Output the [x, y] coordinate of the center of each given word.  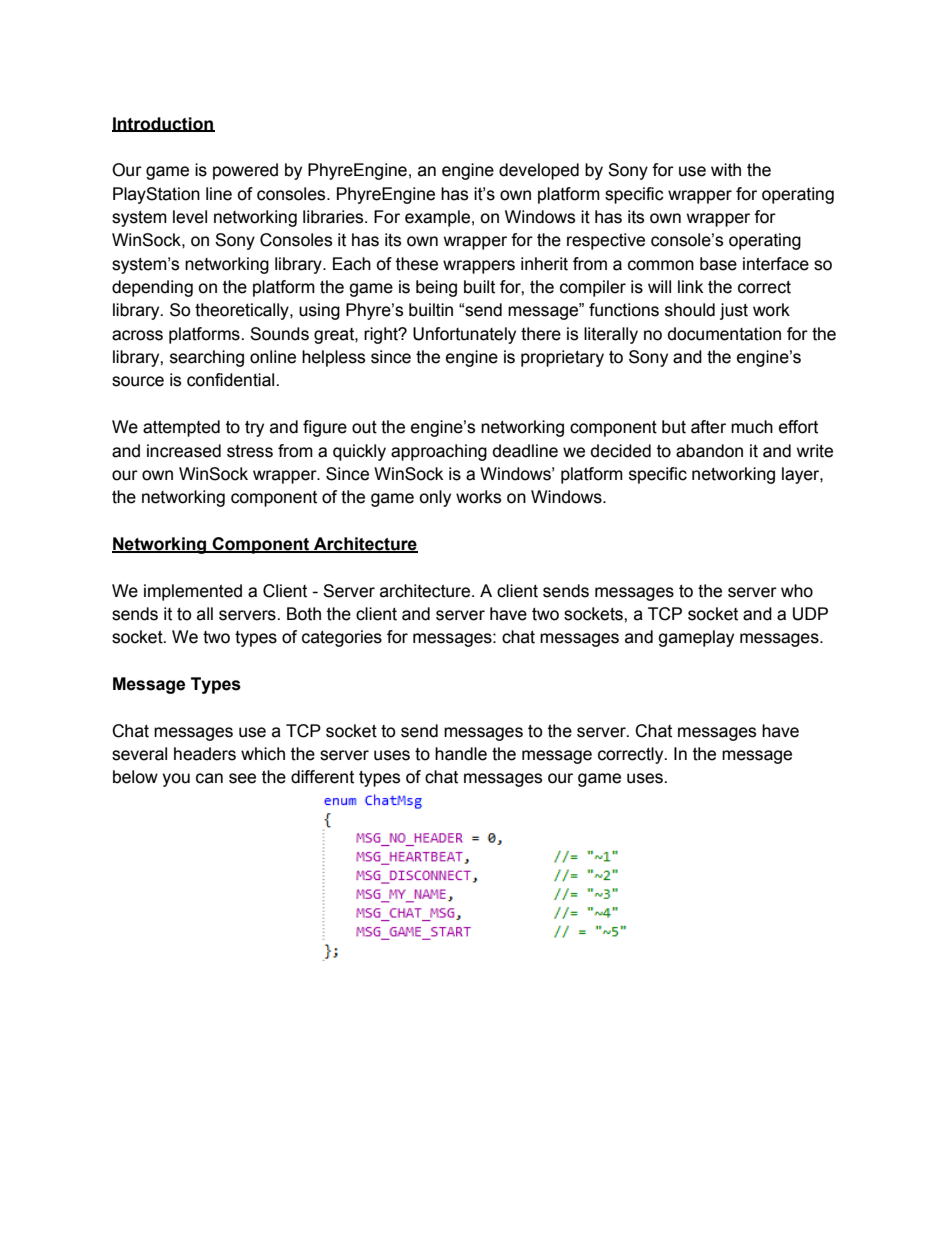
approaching [439, 452]
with [726, 170]
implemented [193, 592]
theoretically [243, 311]
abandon [709, 451]
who [797, 591]
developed [539, 171]
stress [250, 451]
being [436, 288]
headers [205, 754]
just [734, 311]
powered [245, 171]
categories [342, 638]
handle [461, 754]
